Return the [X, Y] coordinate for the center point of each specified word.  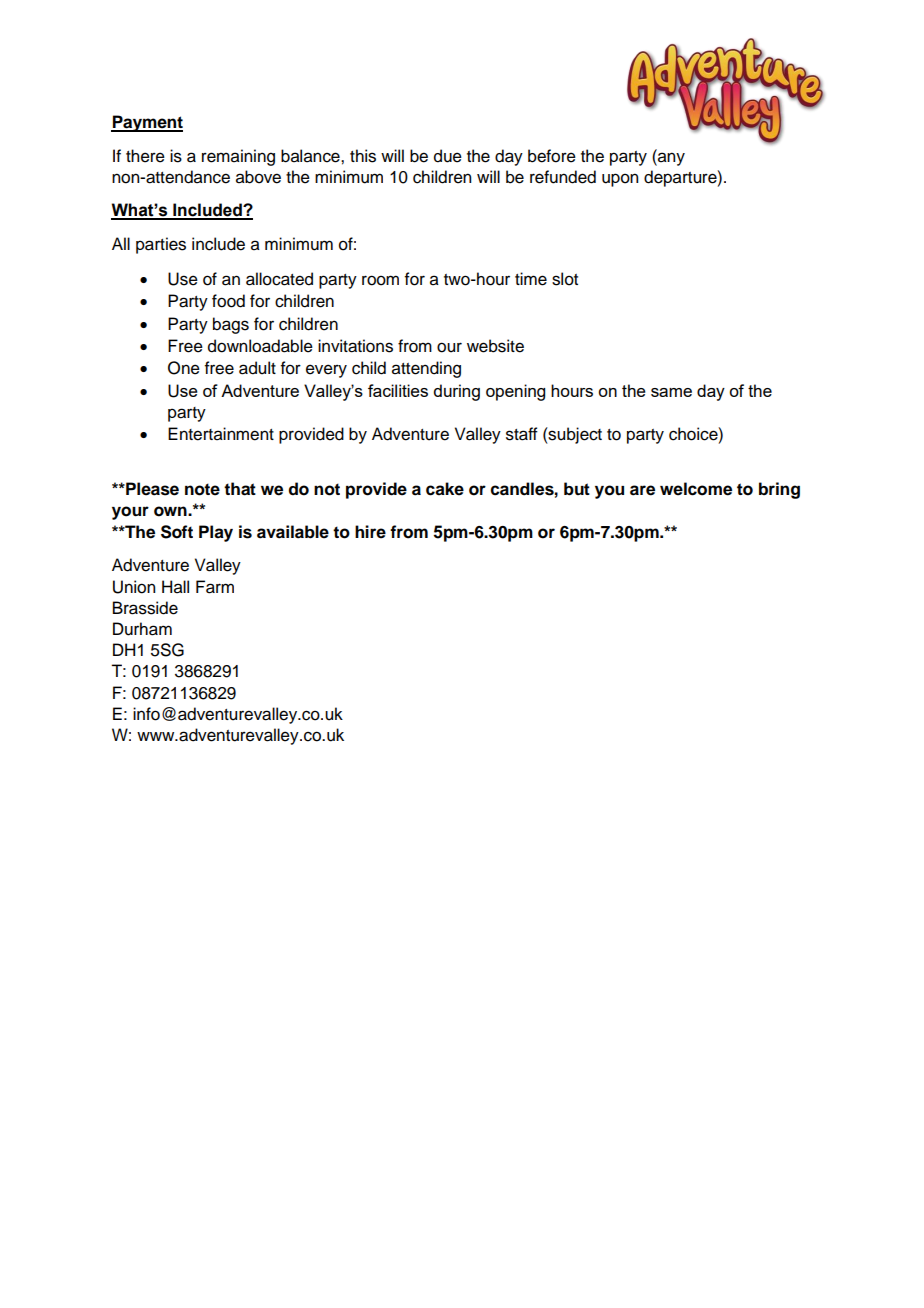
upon [620, 180]
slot [565, 279]
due [448, 156]
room [380, 280]
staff [522, 434]
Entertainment [221, 434]
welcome [696, 489]
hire [370, 532]
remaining [238, 157]
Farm [215, 587]
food [228, 301]
